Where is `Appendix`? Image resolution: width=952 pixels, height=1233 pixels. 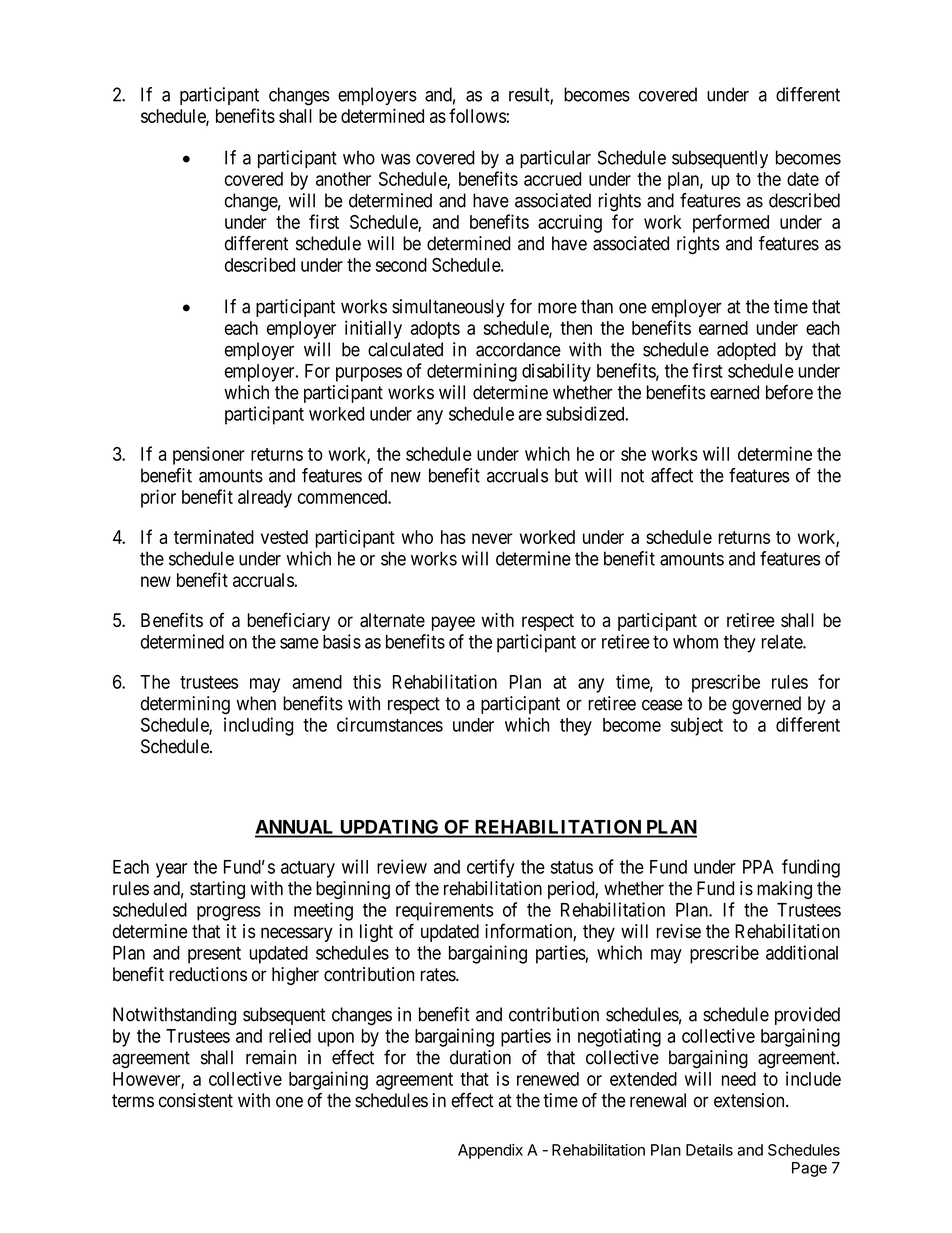 Appendix is located at coordinates (490, 1151).
